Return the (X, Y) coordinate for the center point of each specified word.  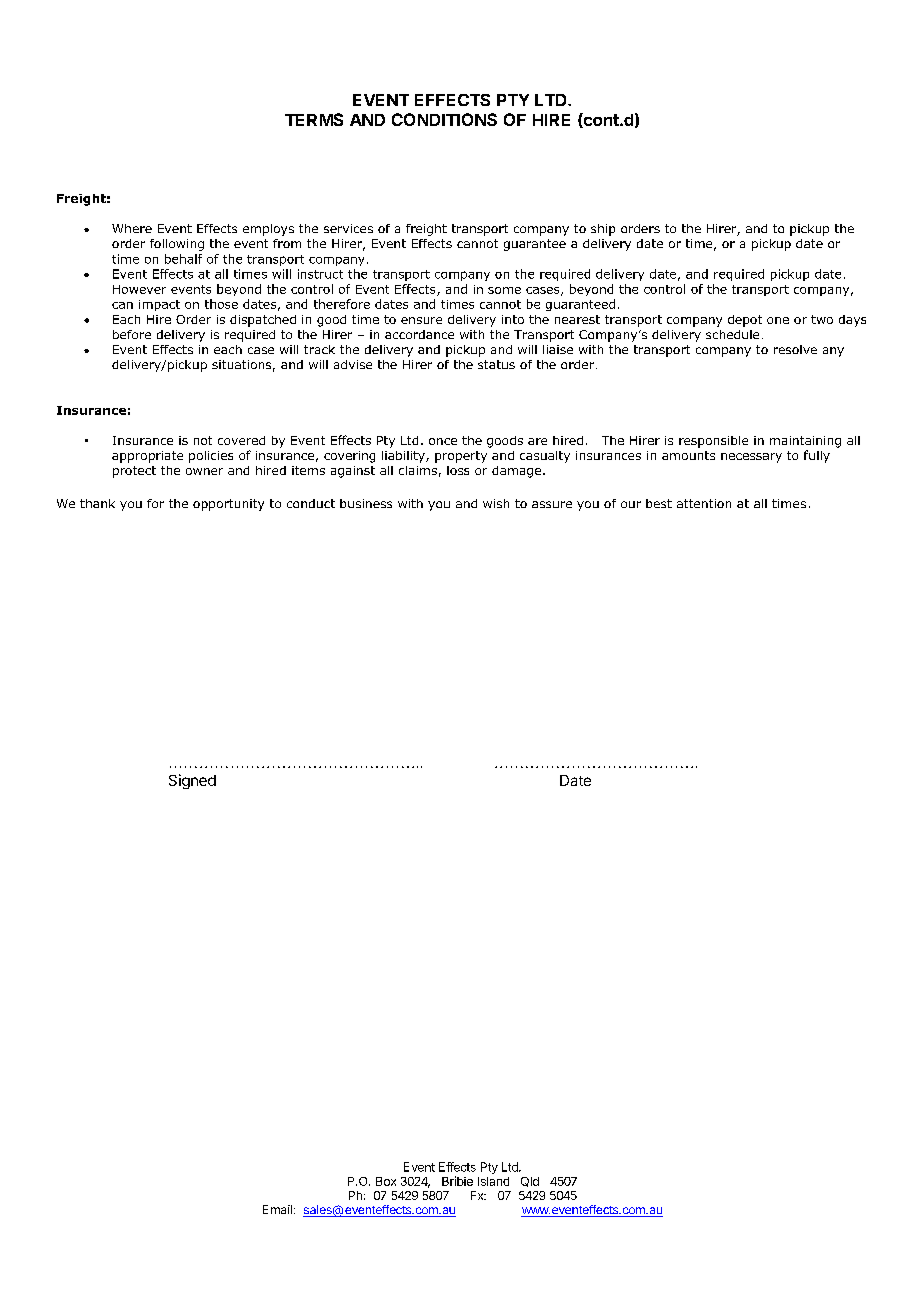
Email (277, 1209)
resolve (795, 349)
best (659, 503)
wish (496, 503)
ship (603, 230)
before (132, 334)
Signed (192, 781)
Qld (530, 1182)
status (496, 364)
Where (132, 228)
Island (493, 1181)
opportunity (228, 505)
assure (552, 504)
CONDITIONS (444, 119)
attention (704, 503)
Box (386, 1181)
